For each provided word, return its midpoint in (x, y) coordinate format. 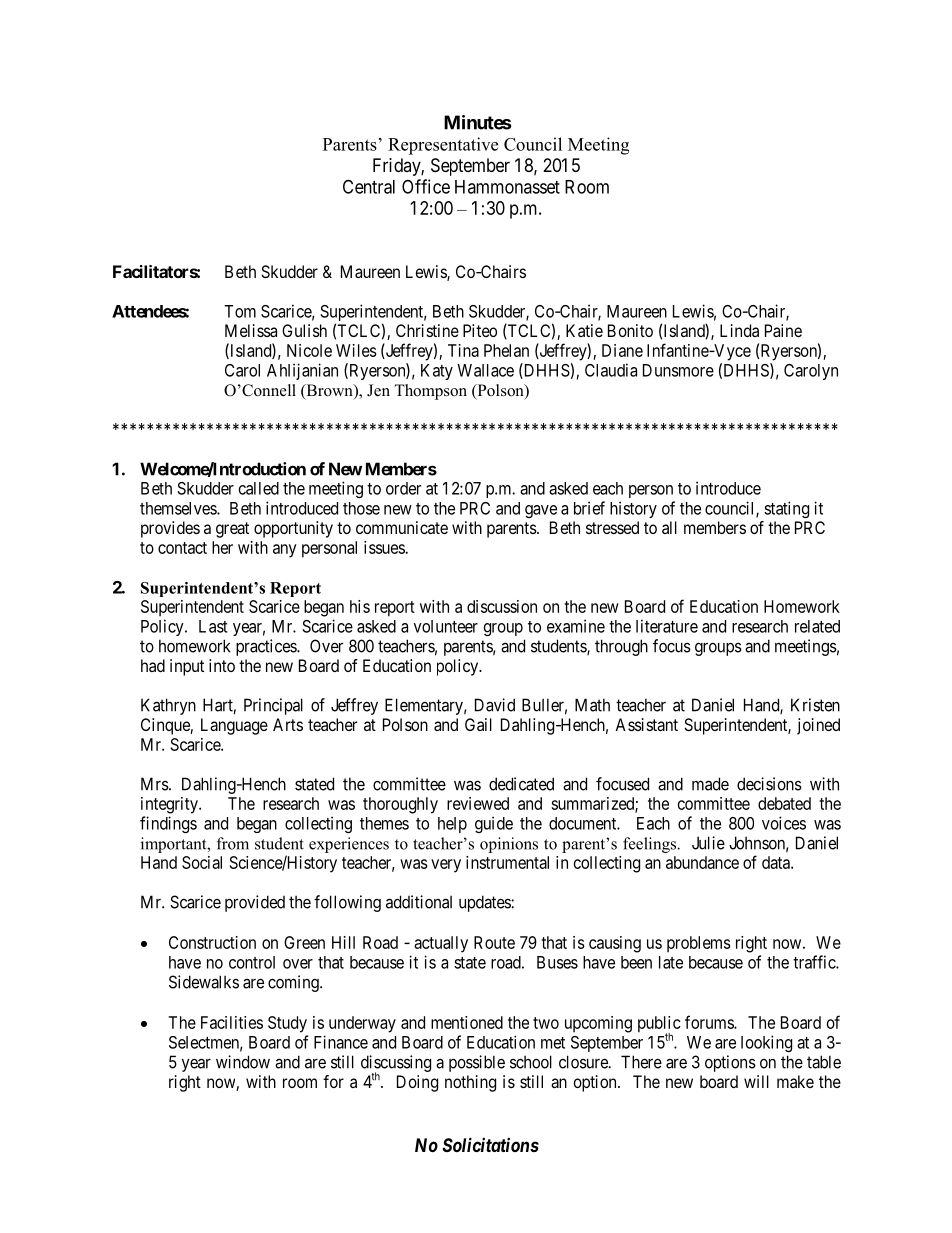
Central (369, 186)
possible (477, 1063)
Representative (443, 146)
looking (766, 1043)
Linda (739, 330)
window (243, 1062)
